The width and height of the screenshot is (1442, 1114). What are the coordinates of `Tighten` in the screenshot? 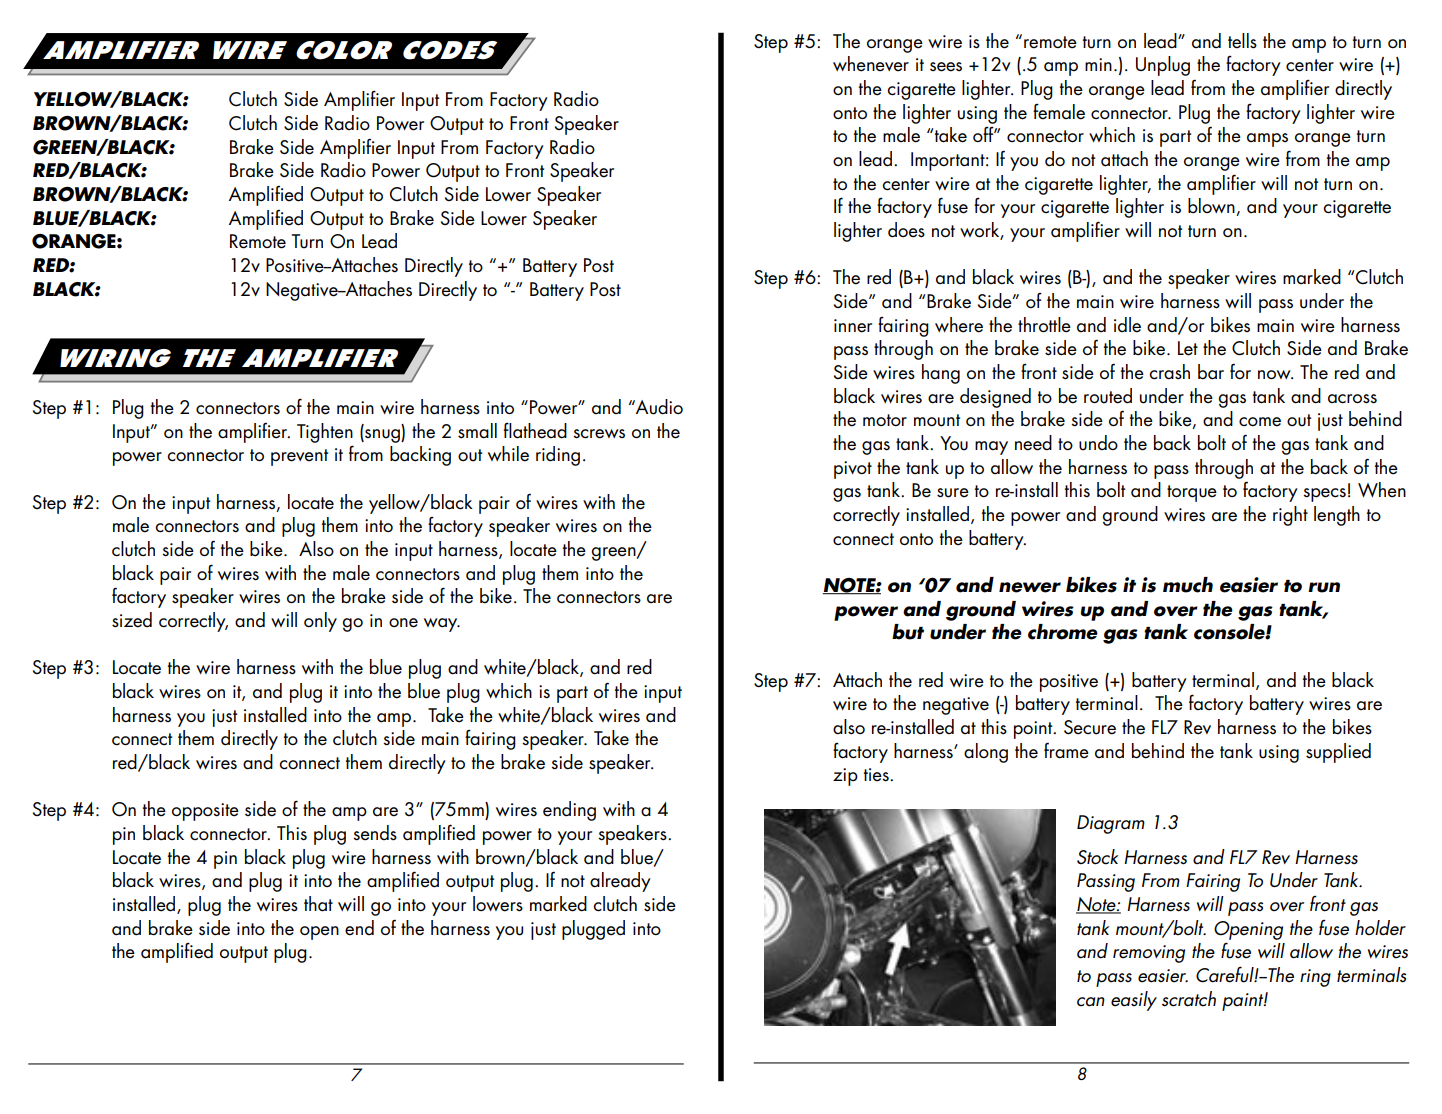 It's located at (325, 433).
